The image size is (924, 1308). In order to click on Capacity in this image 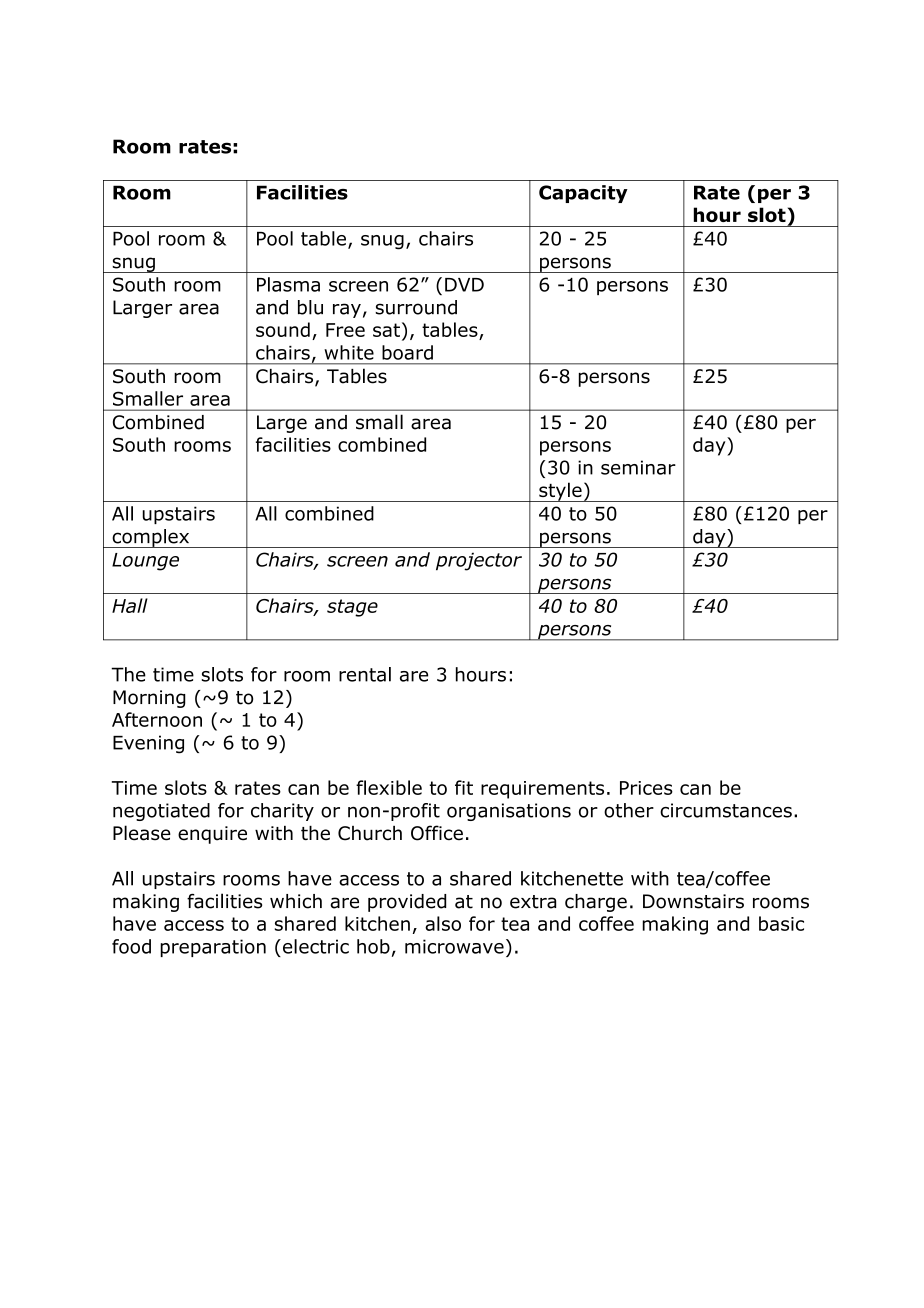, I will do `click(583, 194)`.
